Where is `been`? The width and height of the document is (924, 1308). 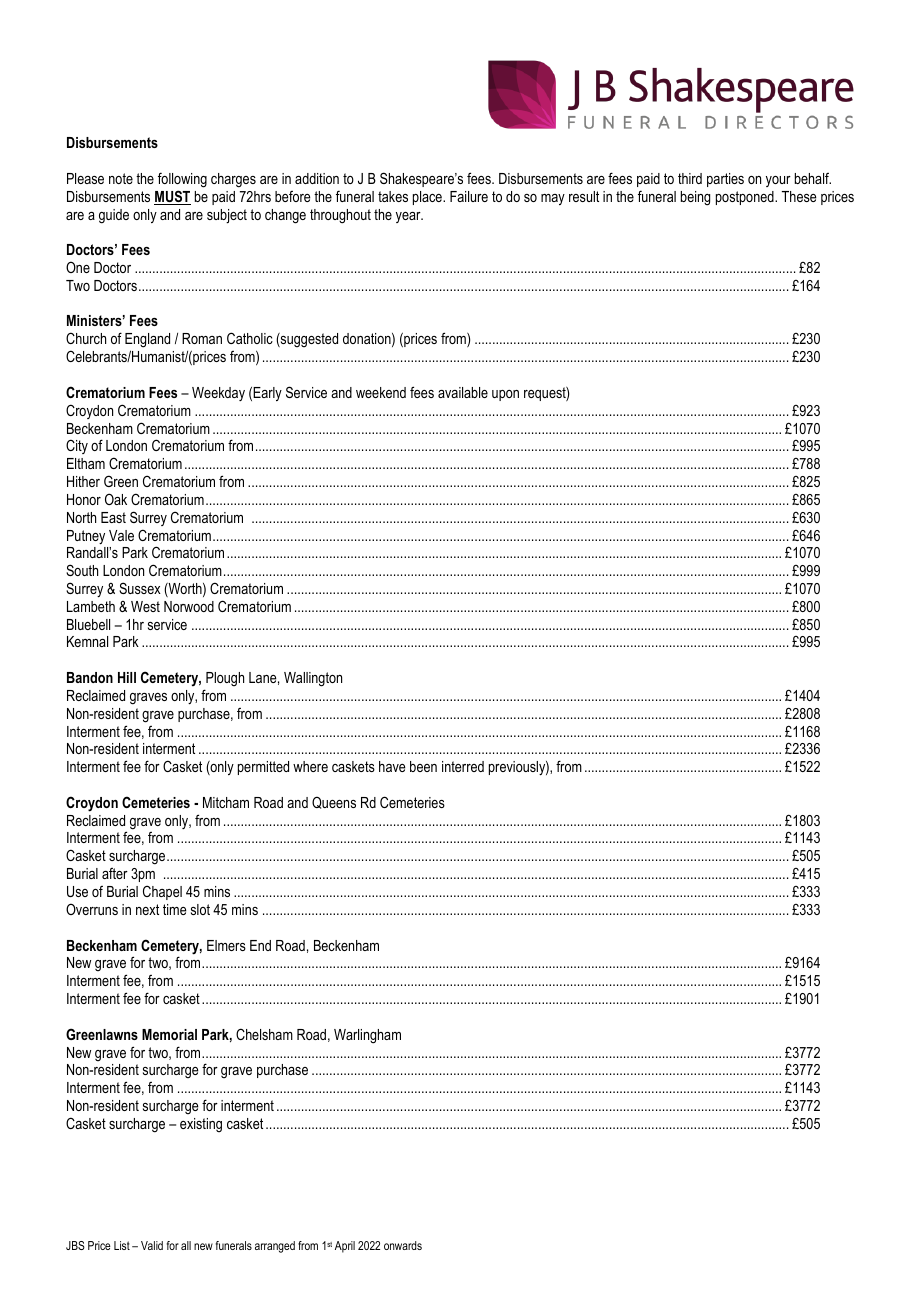 been is located at coordinates (423, 766).
